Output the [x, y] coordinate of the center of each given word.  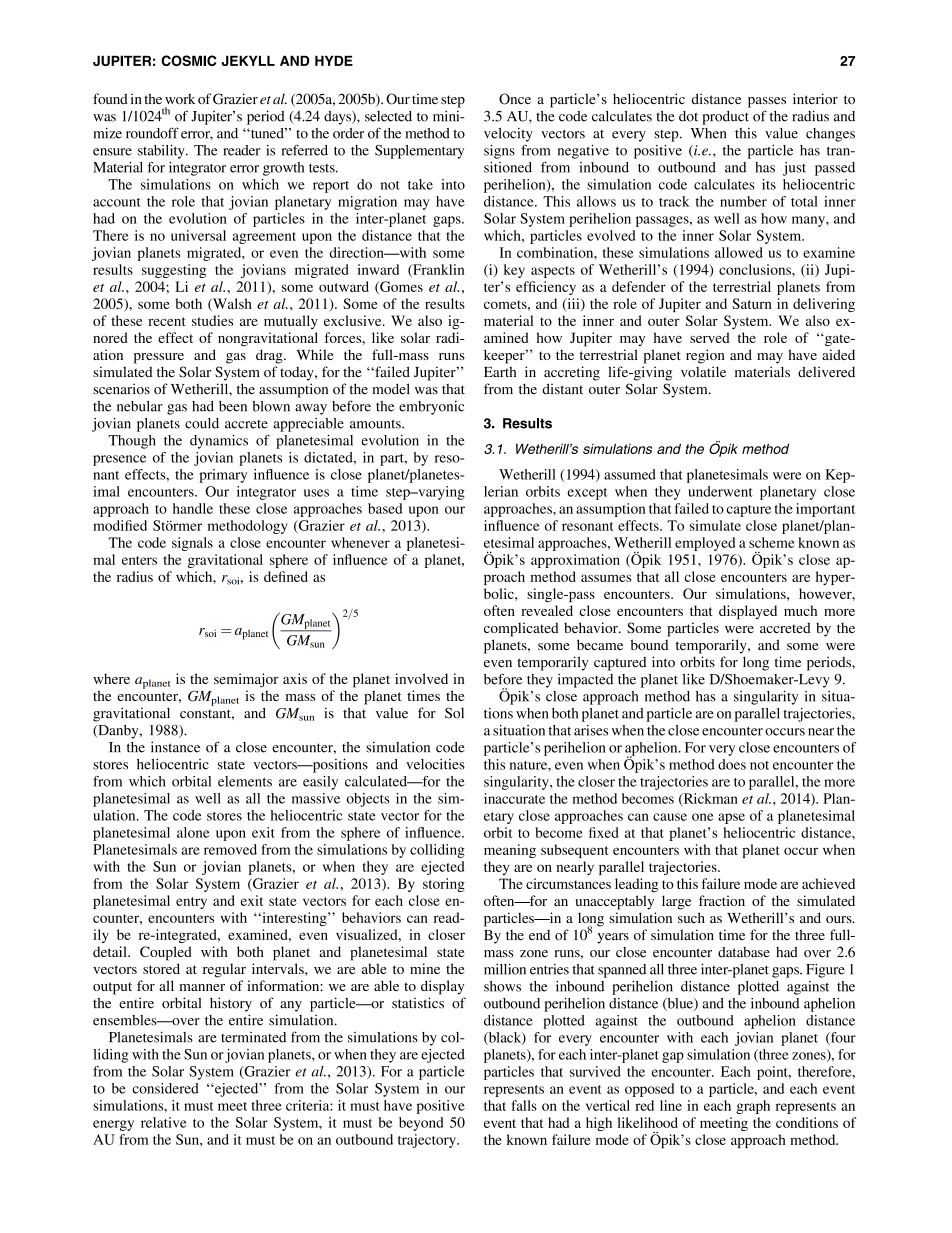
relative [164, 1122]
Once [515, 99]
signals [192, 544]
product [725, 118]
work [180, 99]
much [800, 610]
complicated [521, 629]
